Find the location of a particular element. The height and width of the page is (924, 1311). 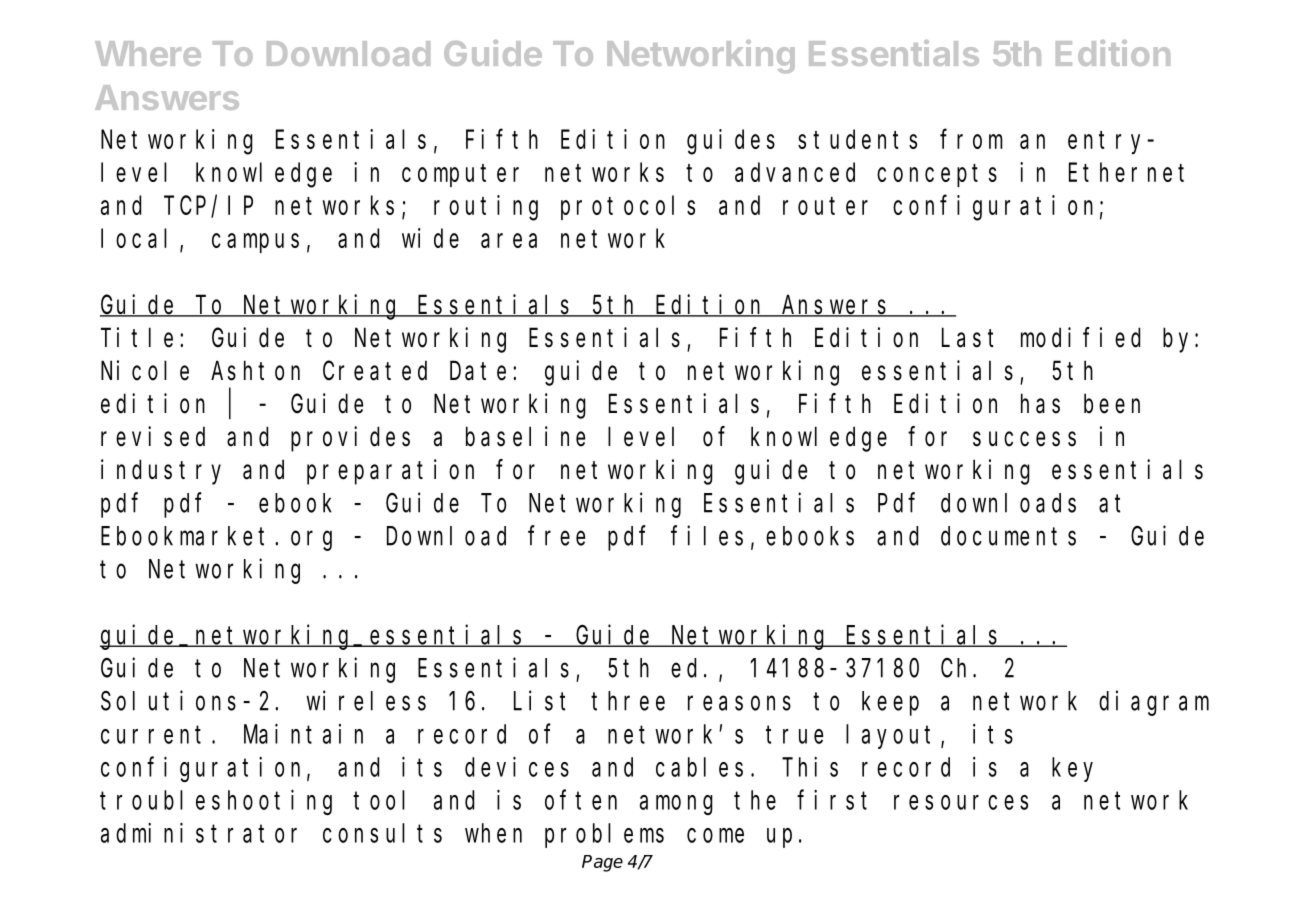

protocols is located at coordinates (628, 208).
